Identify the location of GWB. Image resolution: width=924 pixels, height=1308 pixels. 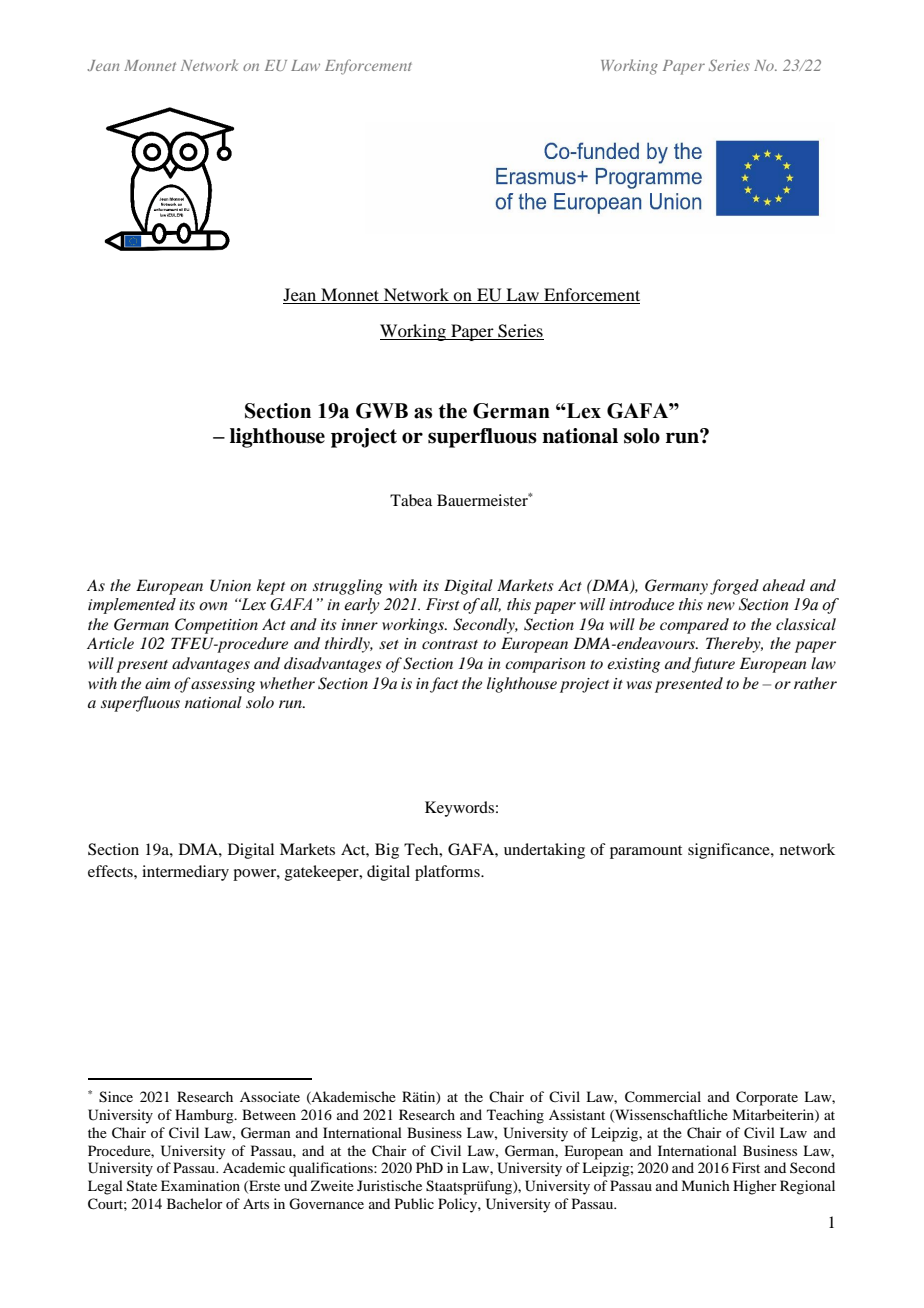
(382, 411).
